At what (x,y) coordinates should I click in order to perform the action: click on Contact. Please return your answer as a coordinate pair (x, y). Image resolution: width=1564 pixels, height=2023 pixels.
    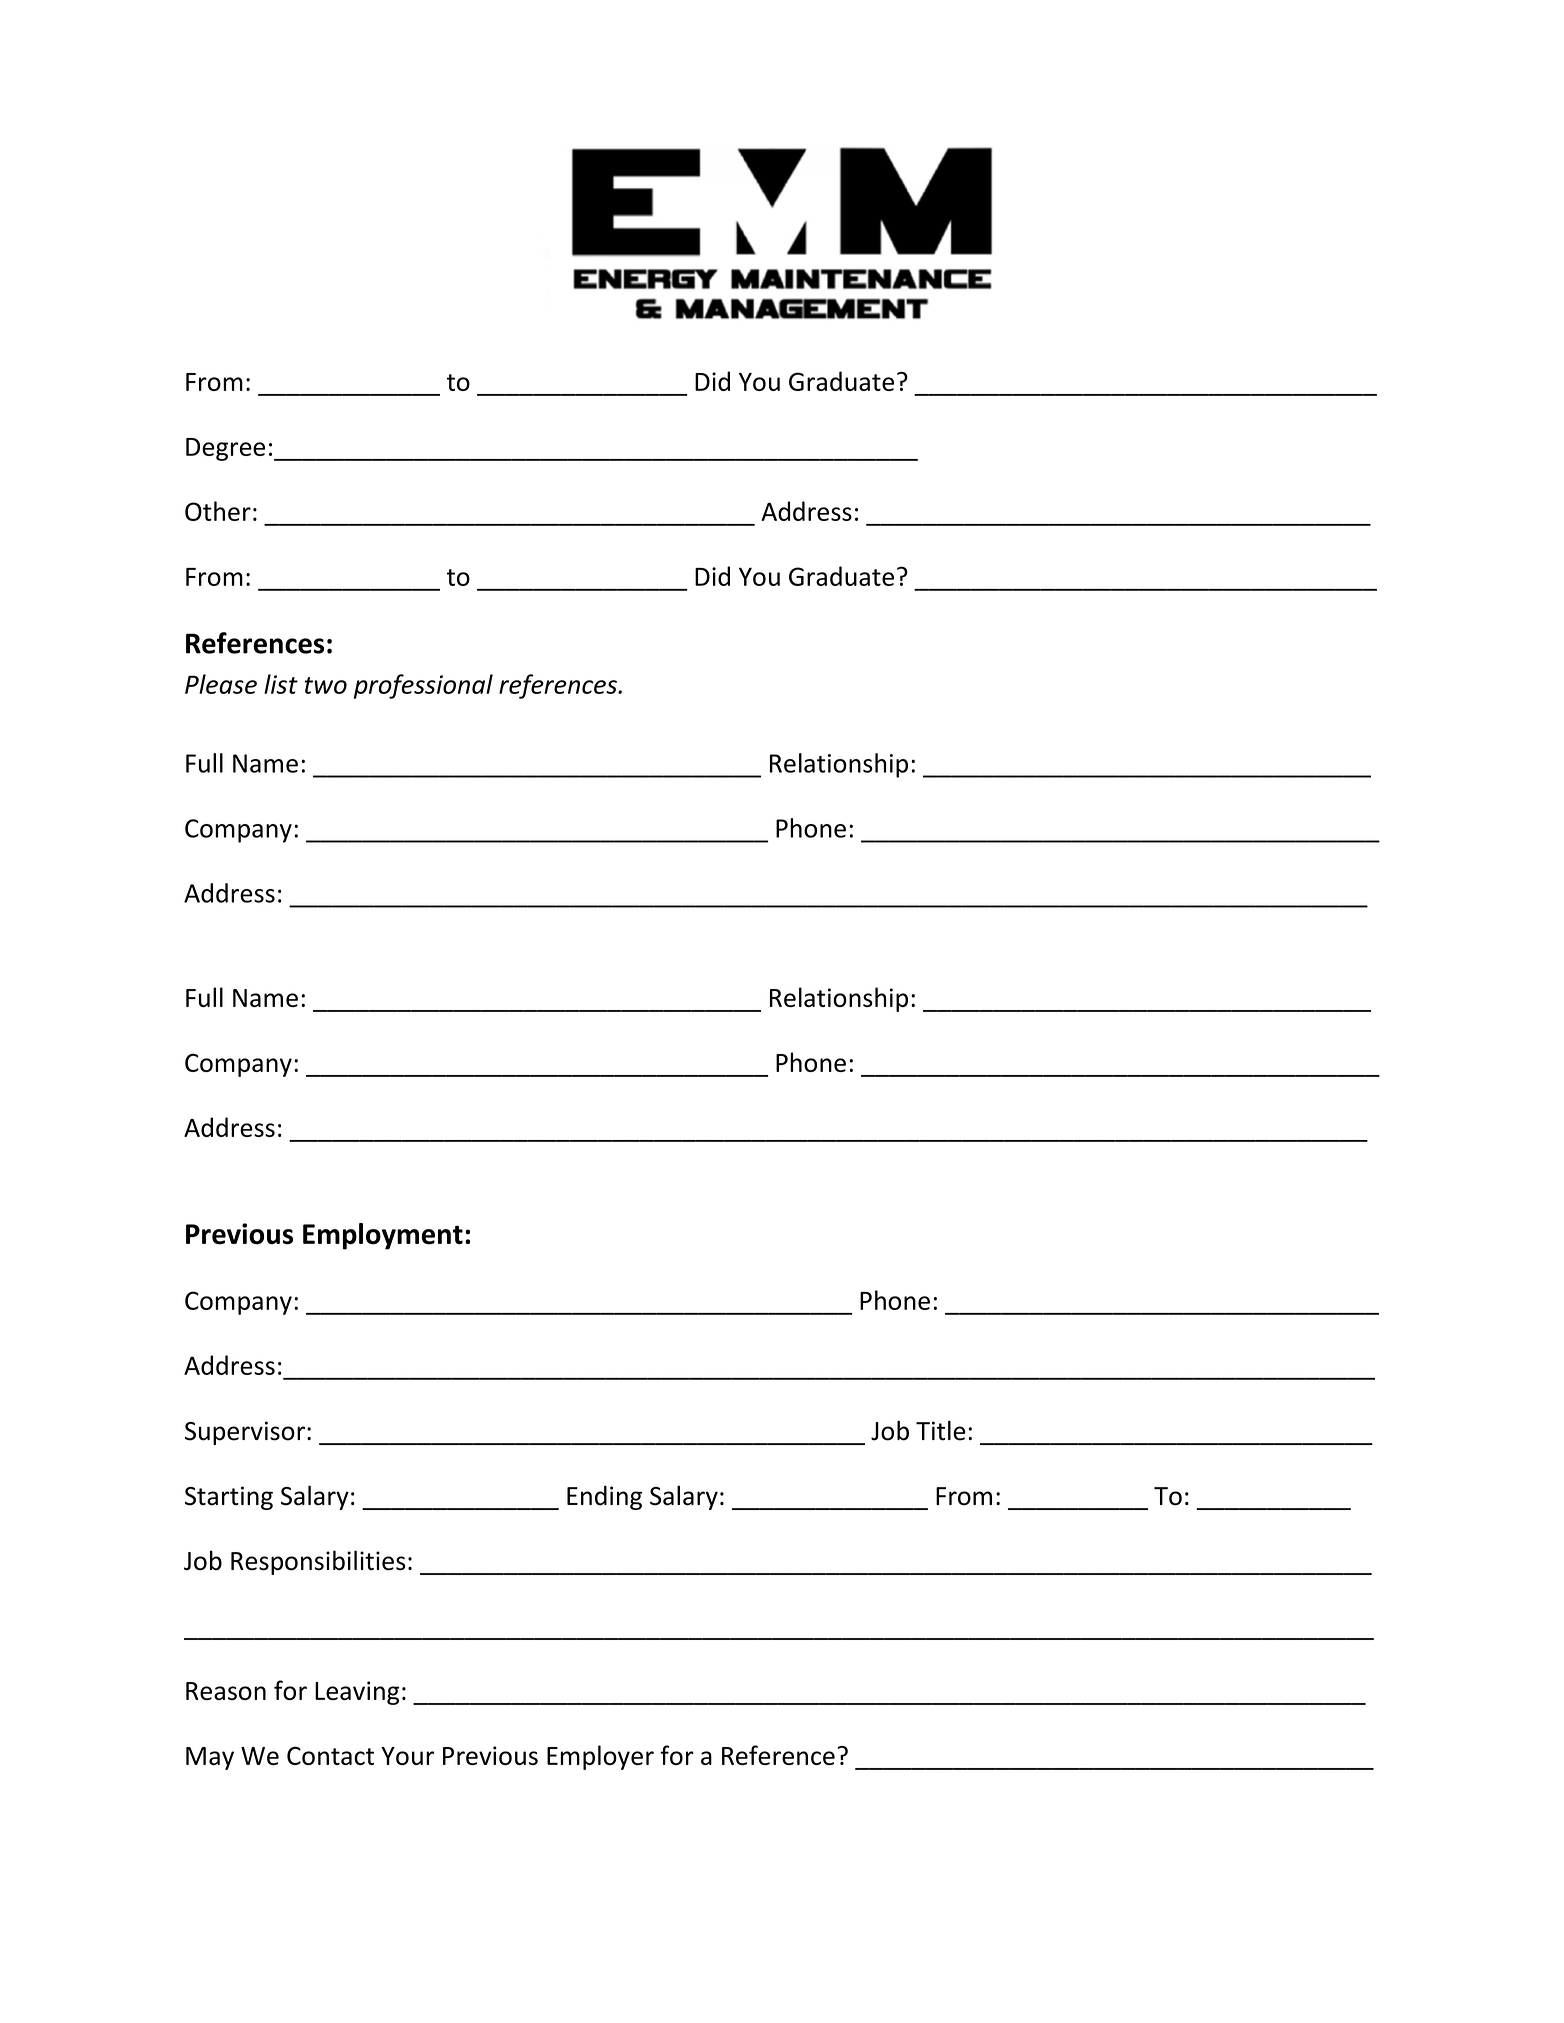
    Looking at the image, I should click on (330, 1755).
